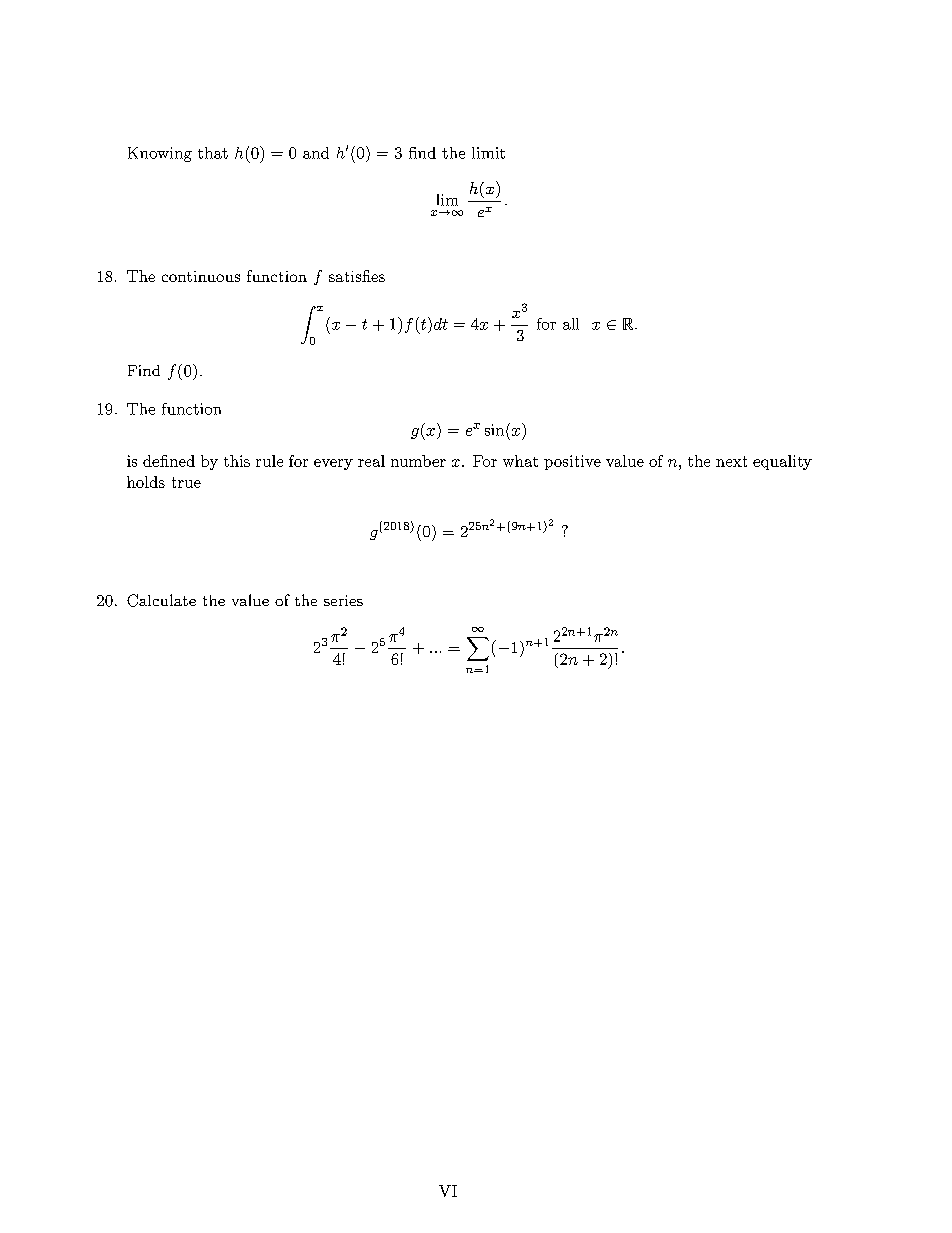 This page has width=952, height=1233. Describe the element at coordinates (343, 600) in the page. I see `series` at that location.
